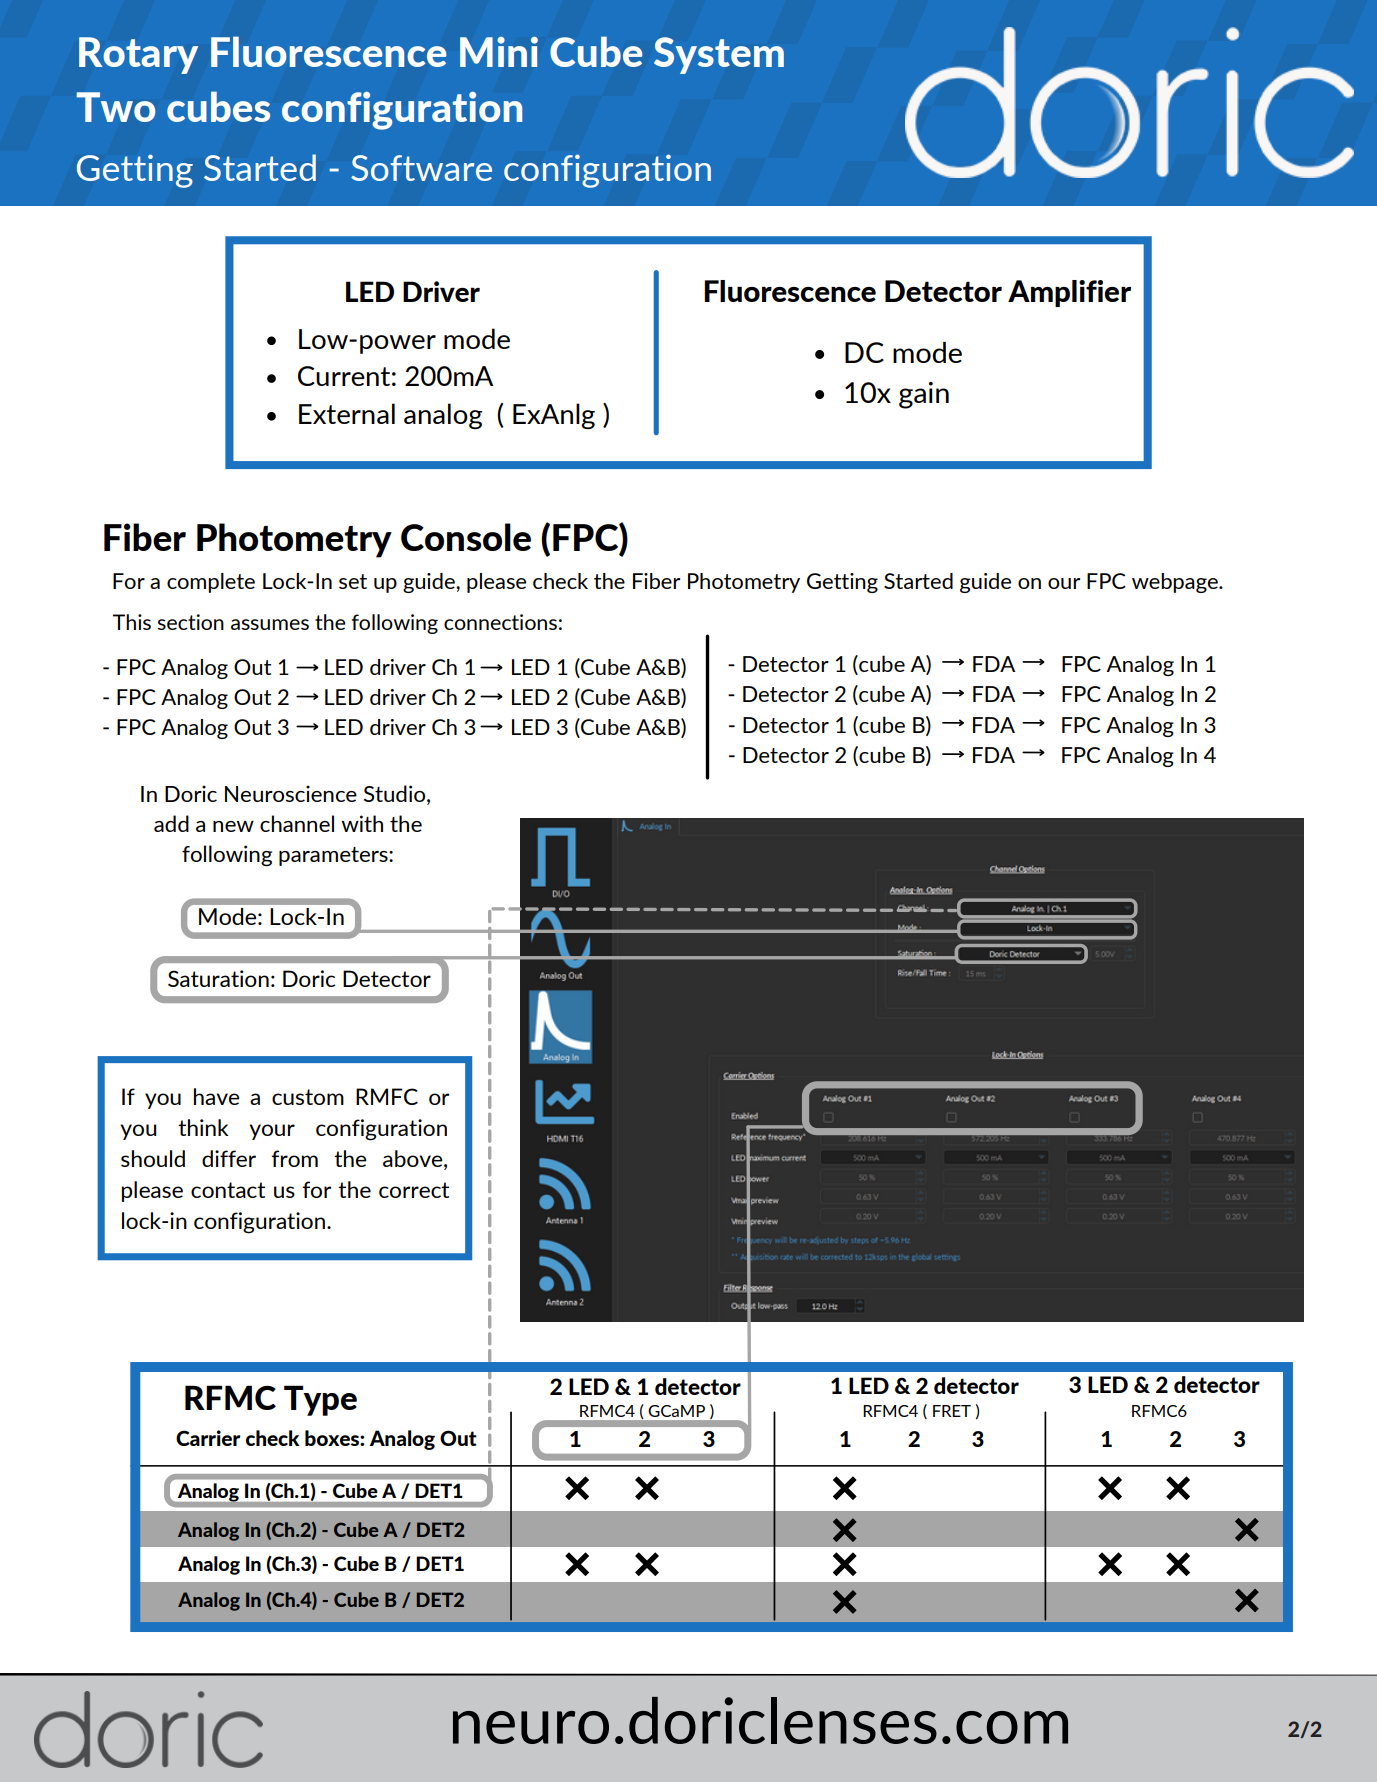  Describe the element at coordinates (218, 978) in the page. I see `Saturation` at that location.
